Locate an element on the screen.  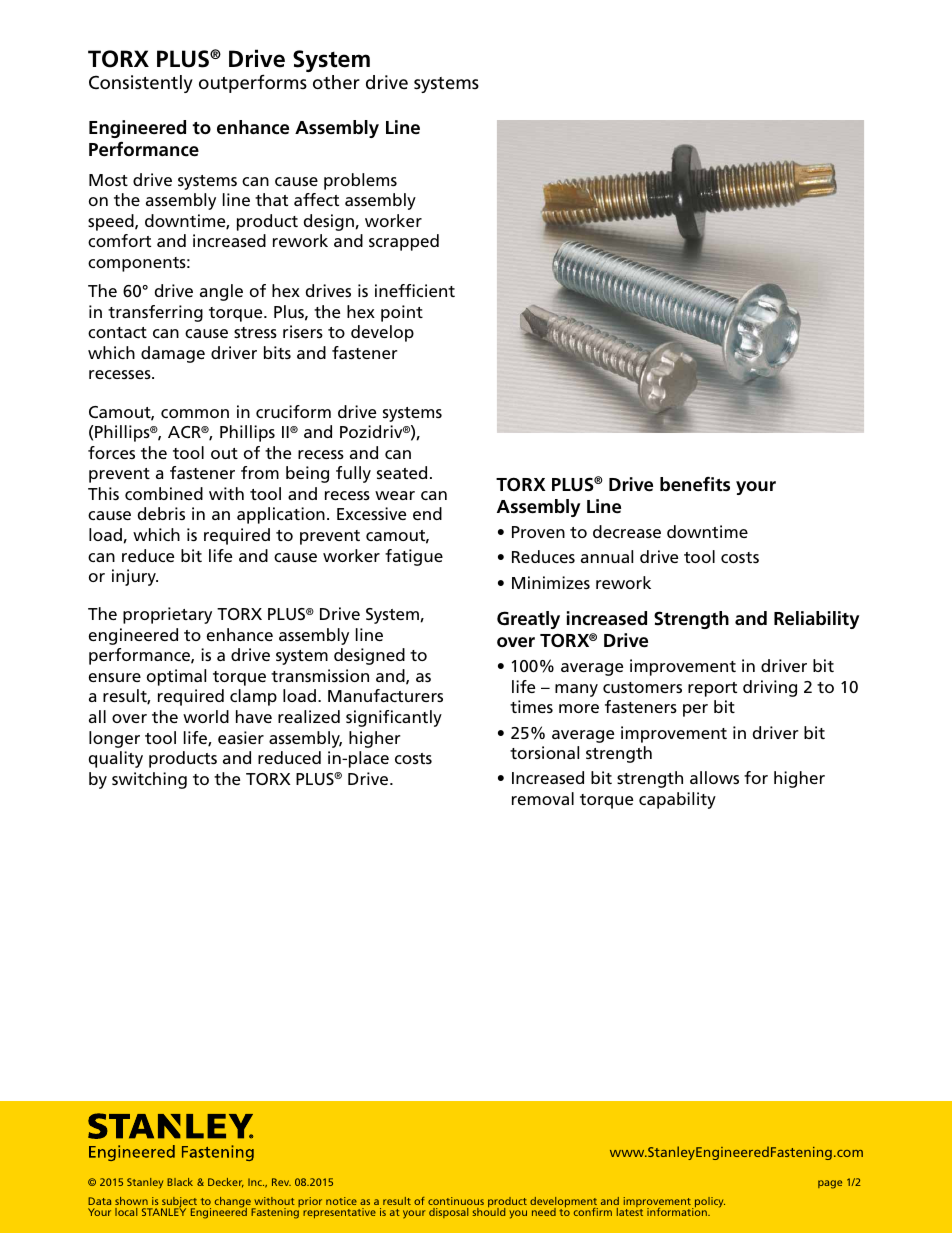
benefits is located at coordinates (695, 484).
